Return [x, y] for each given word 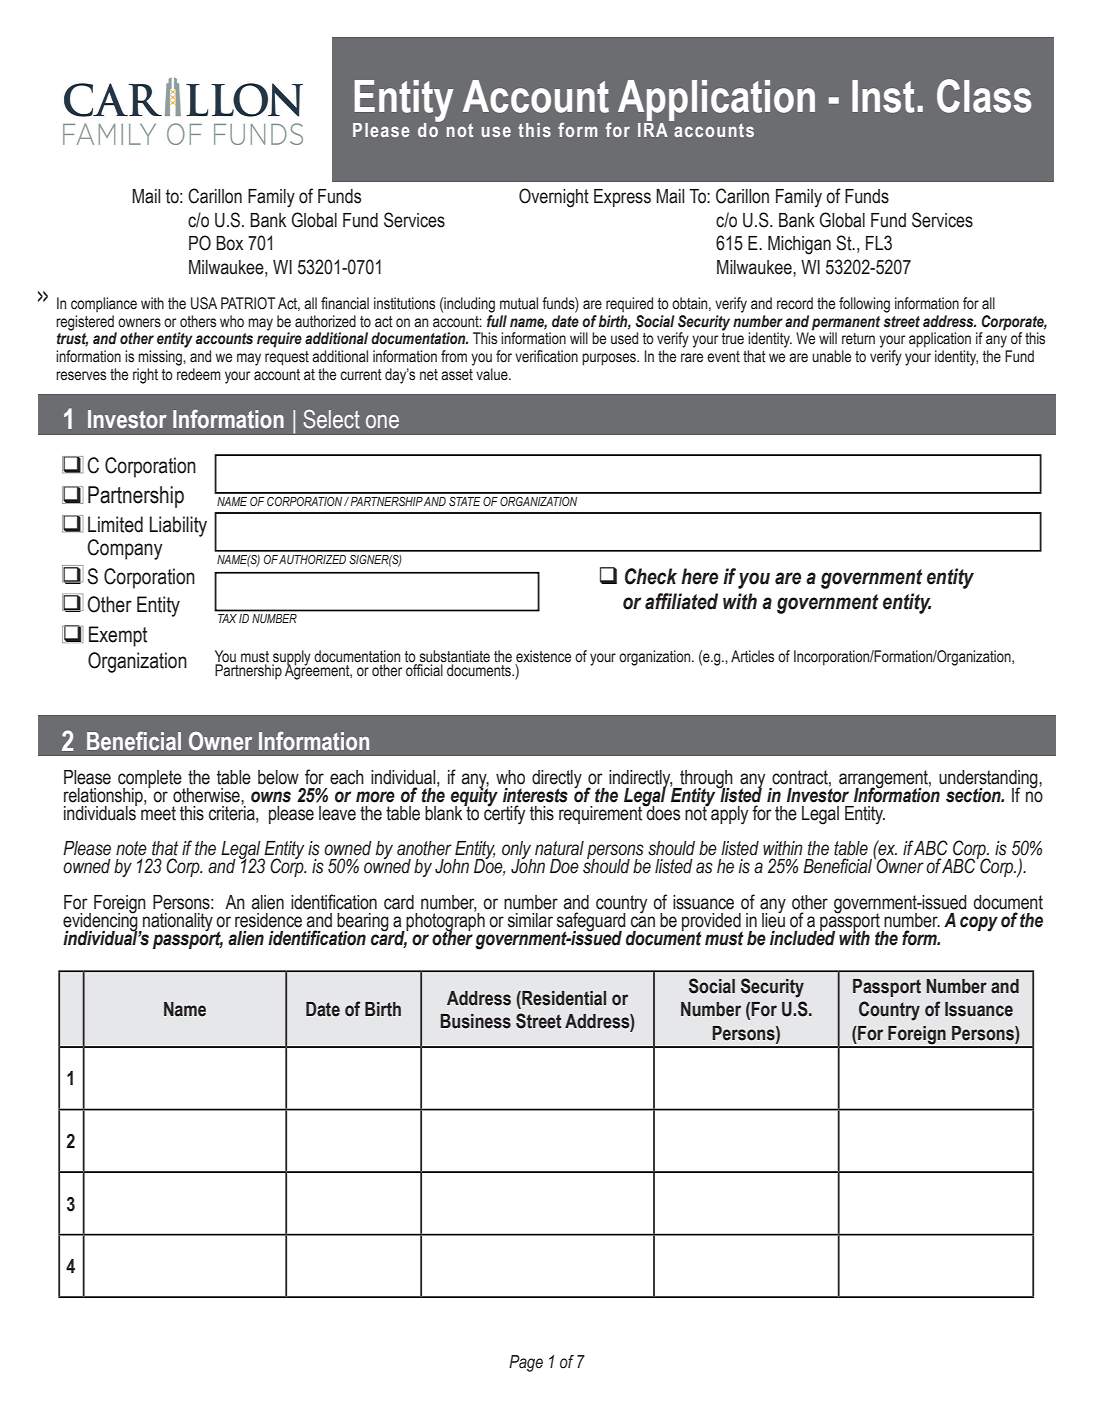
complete [151, 780]
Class [984, 96]
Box [229, 243]
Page [526, 1363]
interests [535, 795]
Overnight [554, 198]
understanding [989, 780]
